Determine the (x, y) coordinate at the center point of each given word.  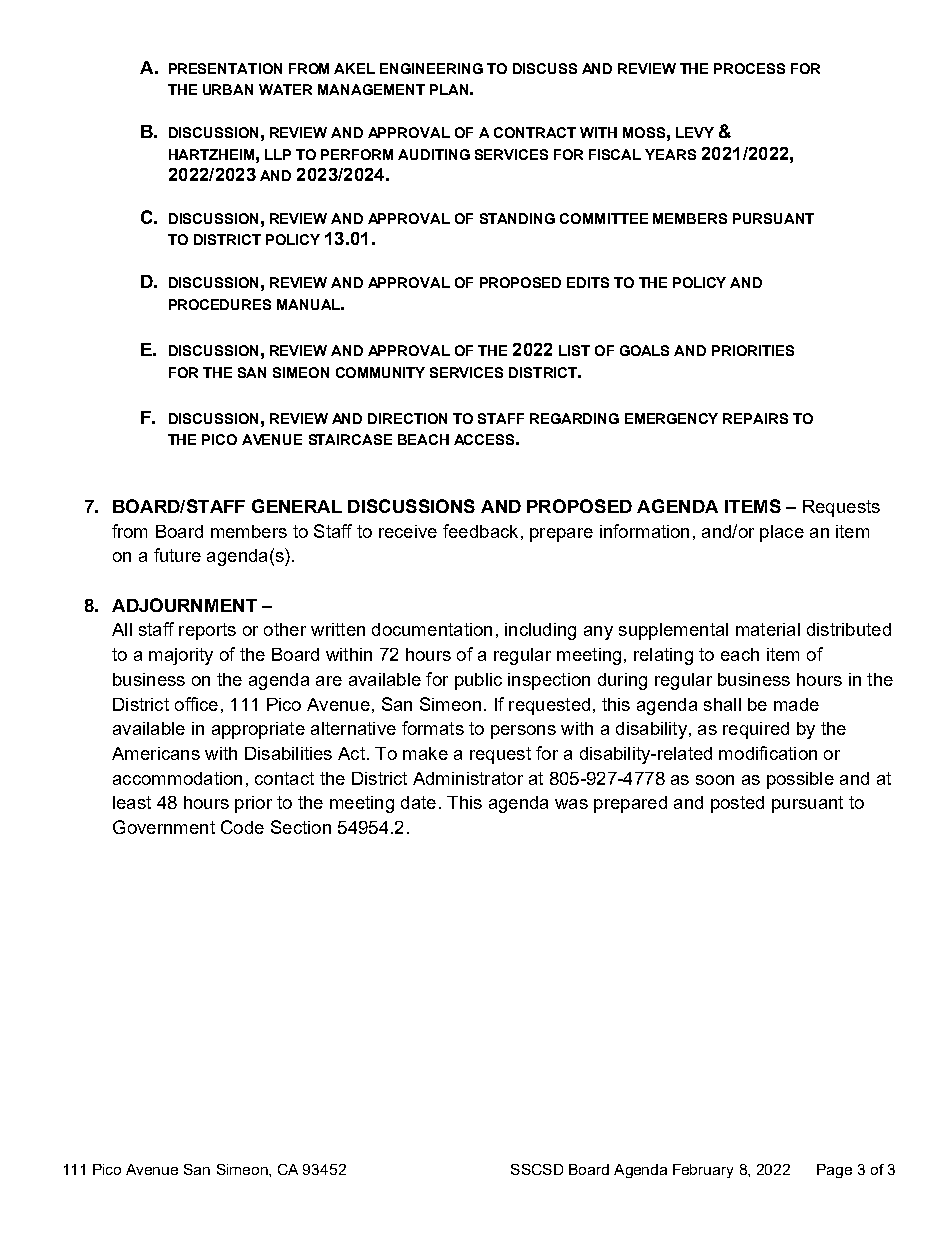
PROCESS (749, 68)
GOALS (644, 350)
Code (242, 827)
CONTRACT (535, 132)
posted (737, 804)
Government (164, 827)
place (782, 533)
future (177, 555)
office (196, 704)
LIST (574, 350)
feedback (480, 531)
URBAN (228, 89)
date (418, 802)
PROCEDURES (220, 304)
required (756, 730)
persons (523, 732)
